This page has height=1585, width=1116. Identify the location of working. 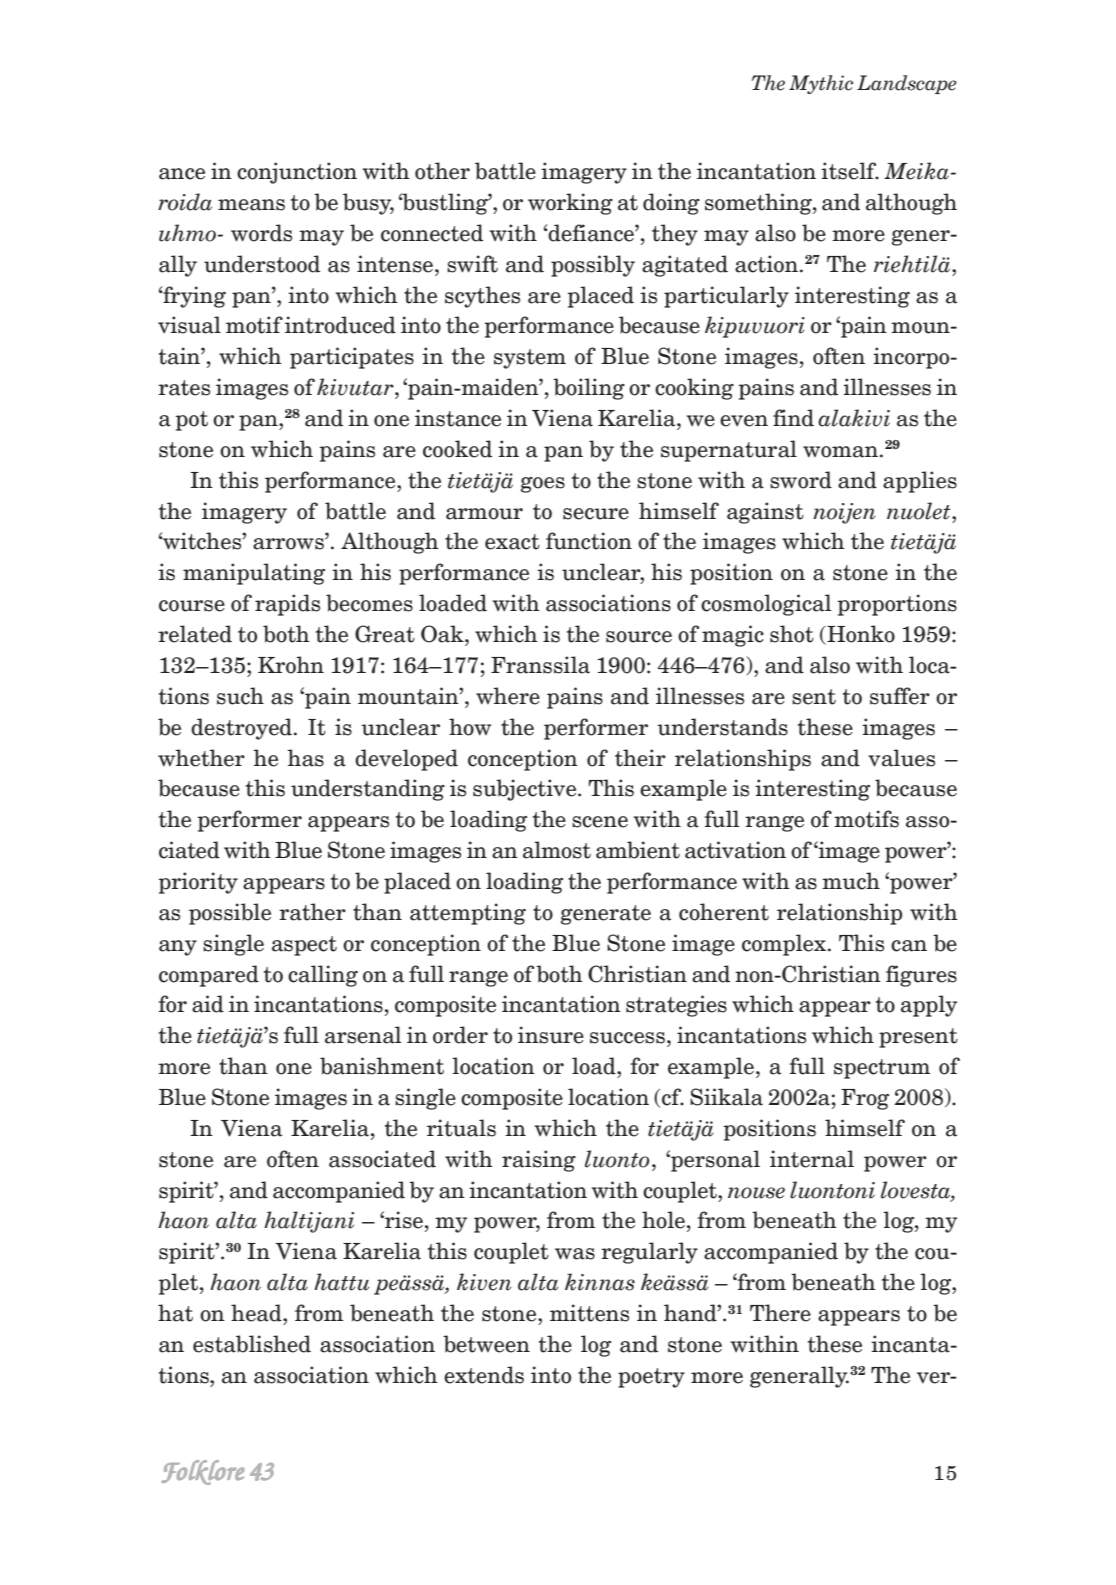
(570, 204).
